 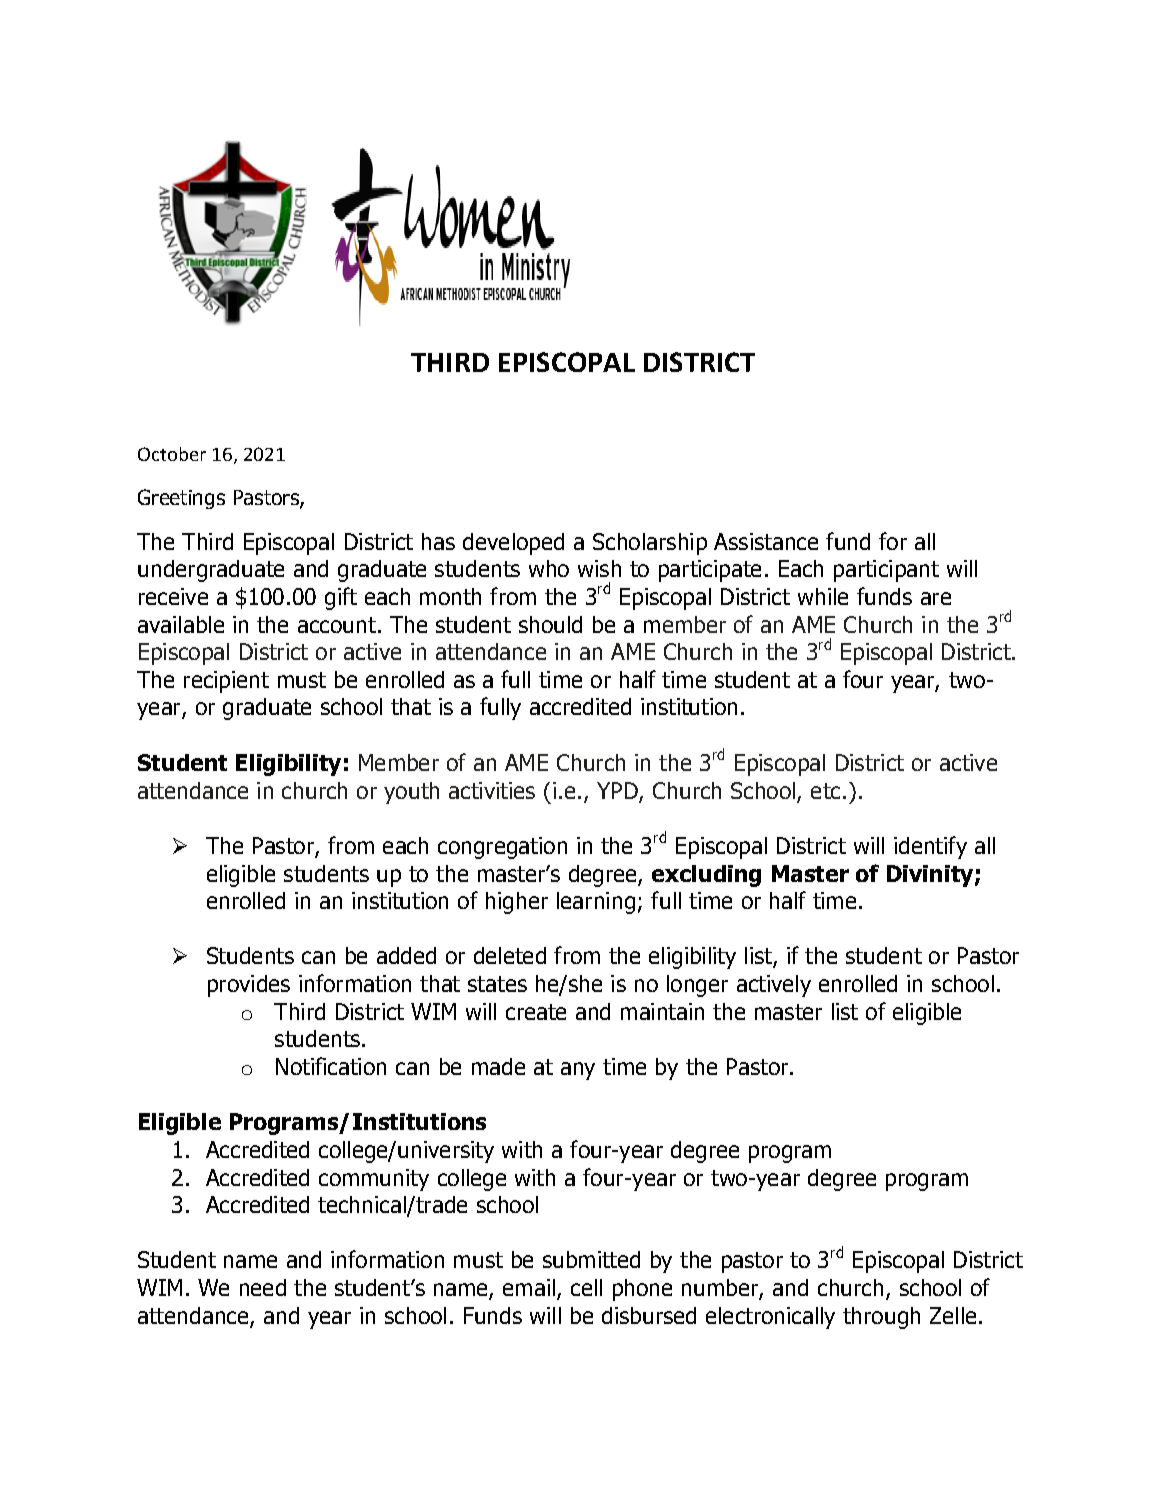 What do you see at coordinates (930, 847) in the document?
I see `identify` at bounding box center [930, 847].
